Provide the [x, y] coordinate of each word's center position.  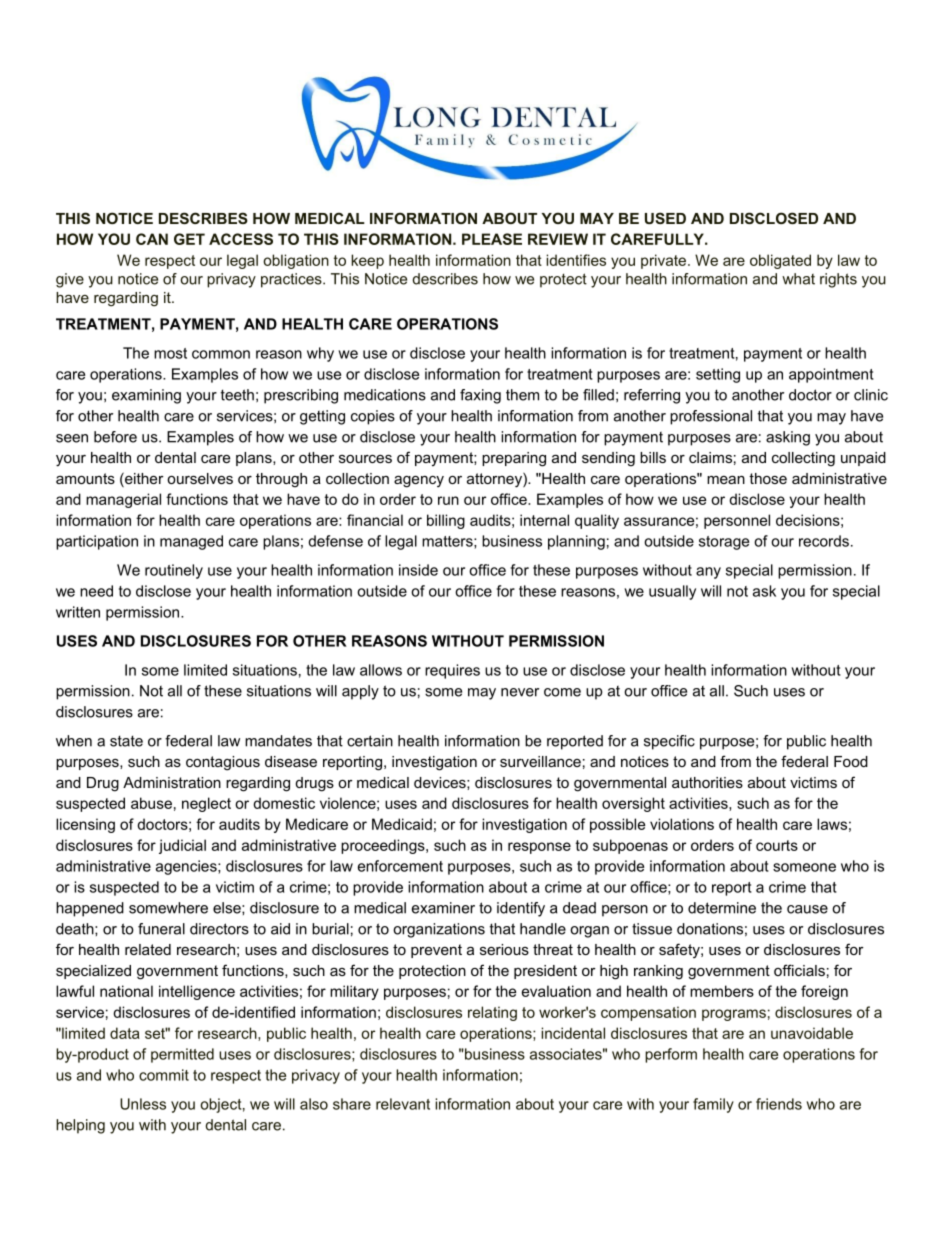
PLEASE [492, 239]
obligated [780, 261]
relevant [403, 1104]
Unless [143, 1104]
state [126, 741]
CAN [152, 239]
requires [452, 671]
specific [669, 742]
